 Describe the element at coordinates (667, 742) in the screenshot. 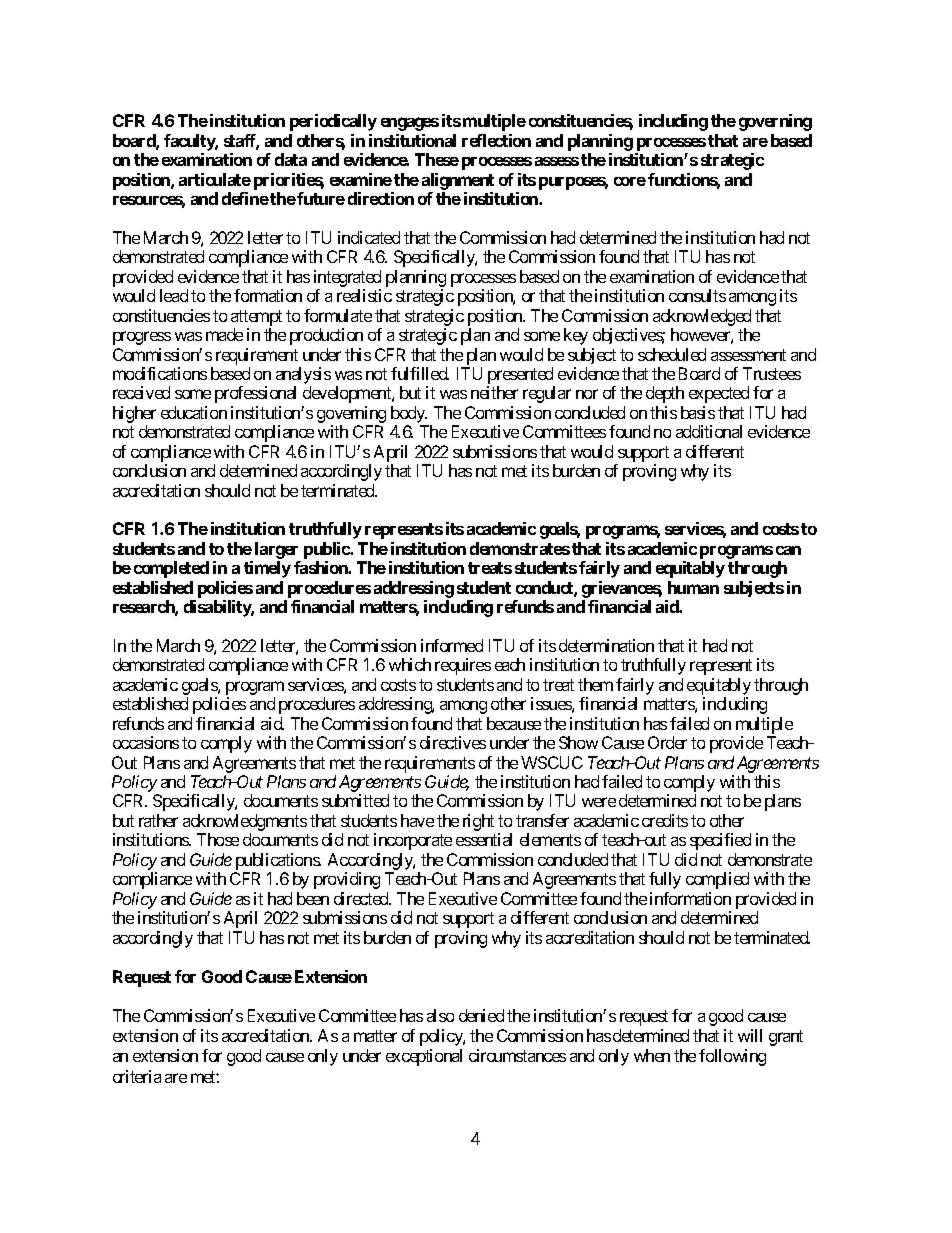

I see `Order` at that location.
